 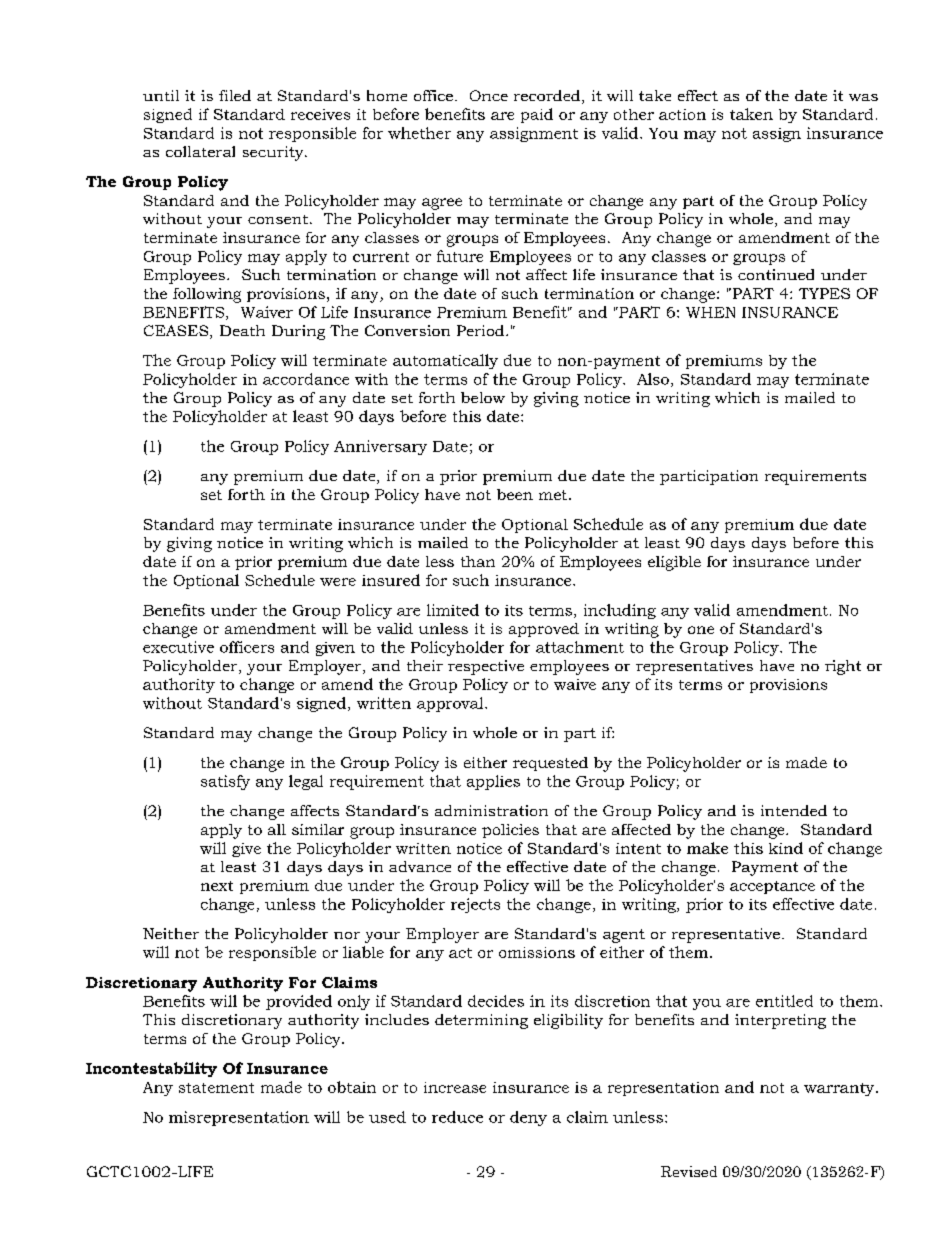 I want to click on warranty, so click(x=840, y=1089).
